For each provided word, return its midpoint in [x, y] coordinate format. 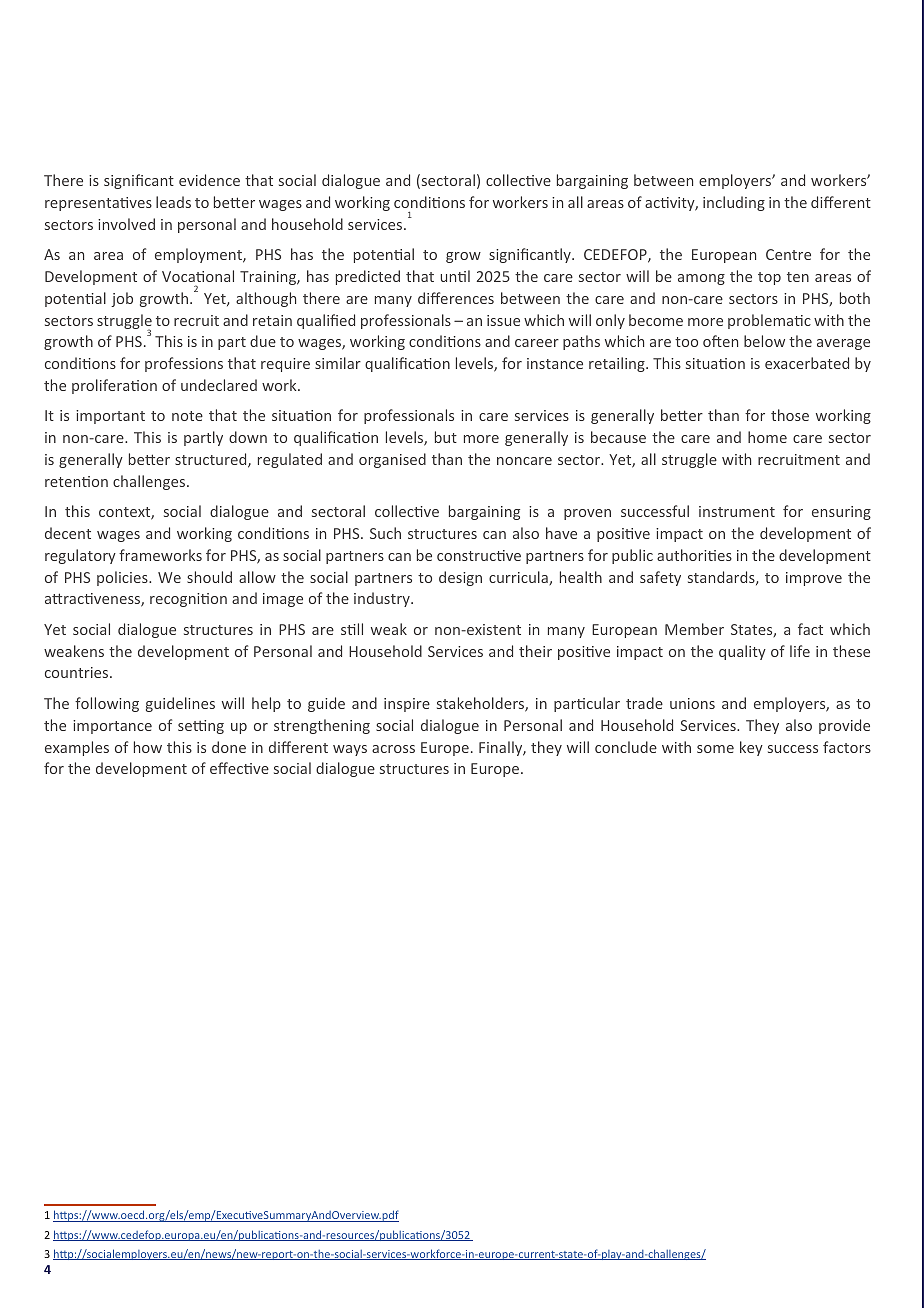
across [393, 749]
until [455, 276]
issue [503, 320]
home [767, 437]
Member [694, 629]
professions [184, 364]
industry [383, 599]
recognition [188, 600]
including [734, 203]
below [764, 341]
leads [173, 202]
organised [392, 460]
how [148, 747]
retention [76, 481]
